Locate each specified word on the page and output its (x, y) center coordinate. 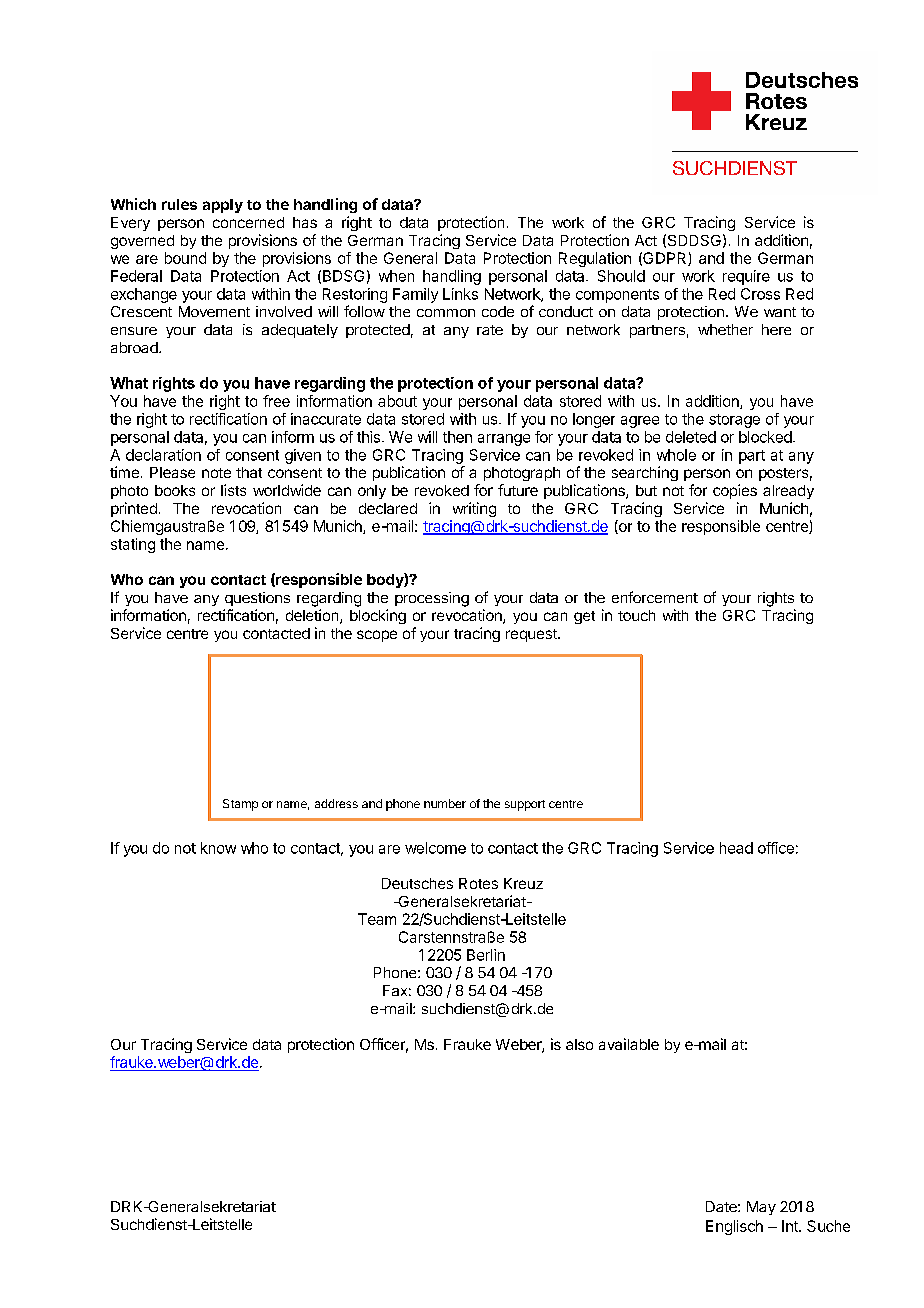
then (457, 437)
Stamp (240, 805)
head (736, 848)
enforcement (655, 597)
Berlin (486, 955)
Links (460, 294)
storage (734, 421)
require (746, 277)
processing (432, 599)
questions (257, 599)
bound (185, 258)
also (579, 1044)
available (629, 1044)
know (218, 848)
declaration (163, 455)
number (445, 803)
